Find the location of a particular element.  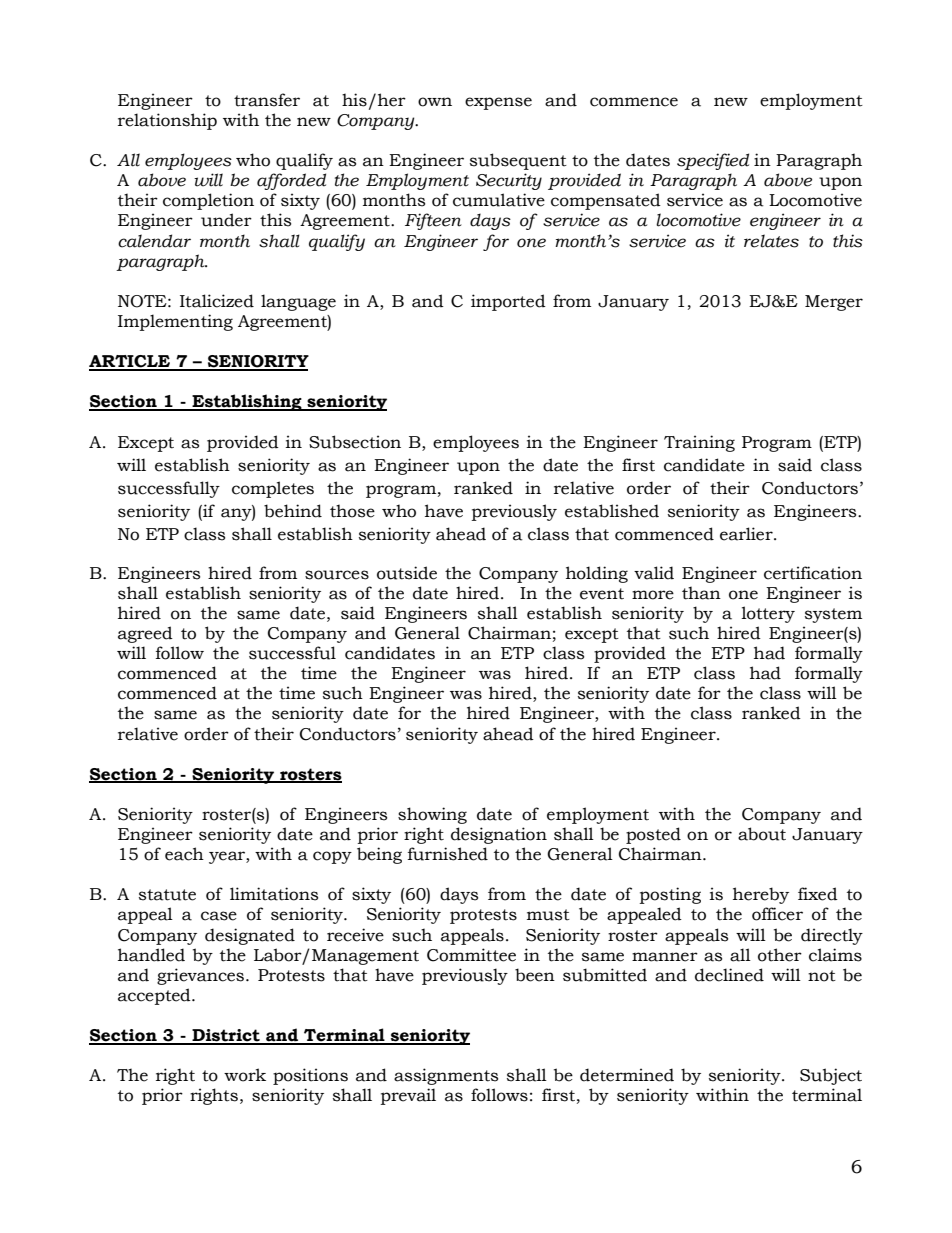

work is located at coordinates (245, 1075).
